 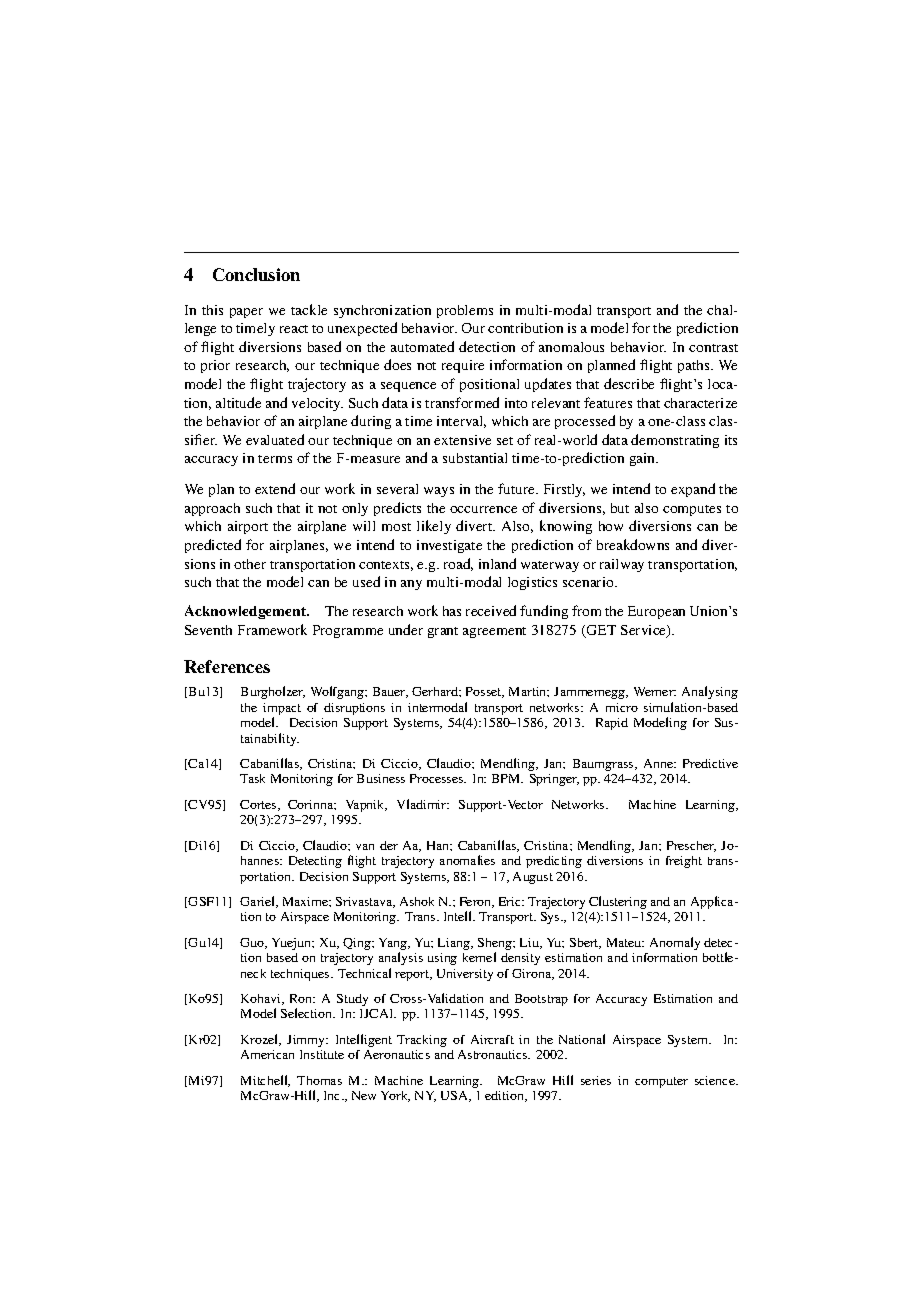 What do you see at coordinates (436, 691) in the image?
I see `Gerhard` at bounding box center [436, 691].
